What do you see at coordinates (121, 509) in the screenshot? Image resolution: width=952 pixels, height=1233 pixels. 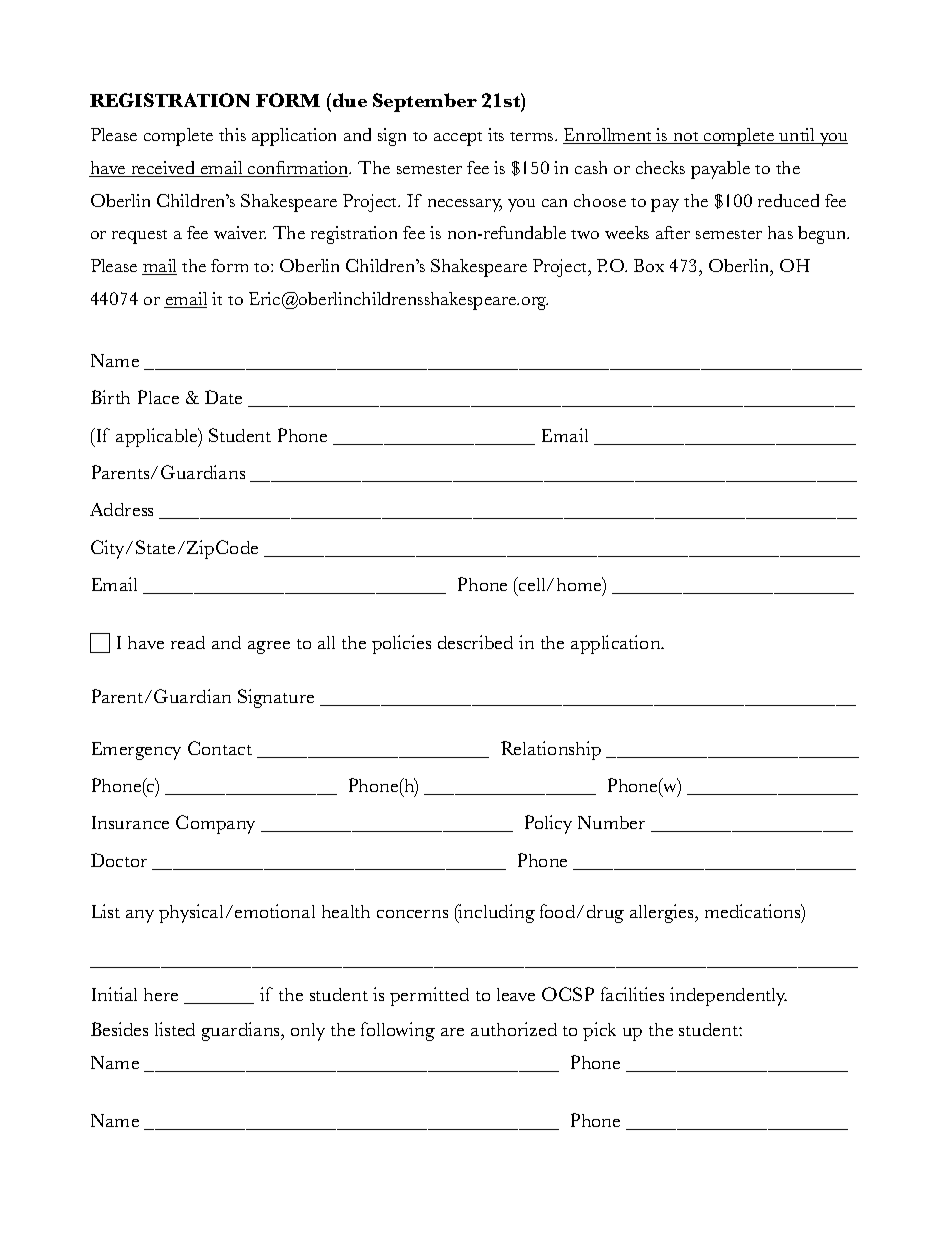 I see `Address` at bounding box center [121, 509].
